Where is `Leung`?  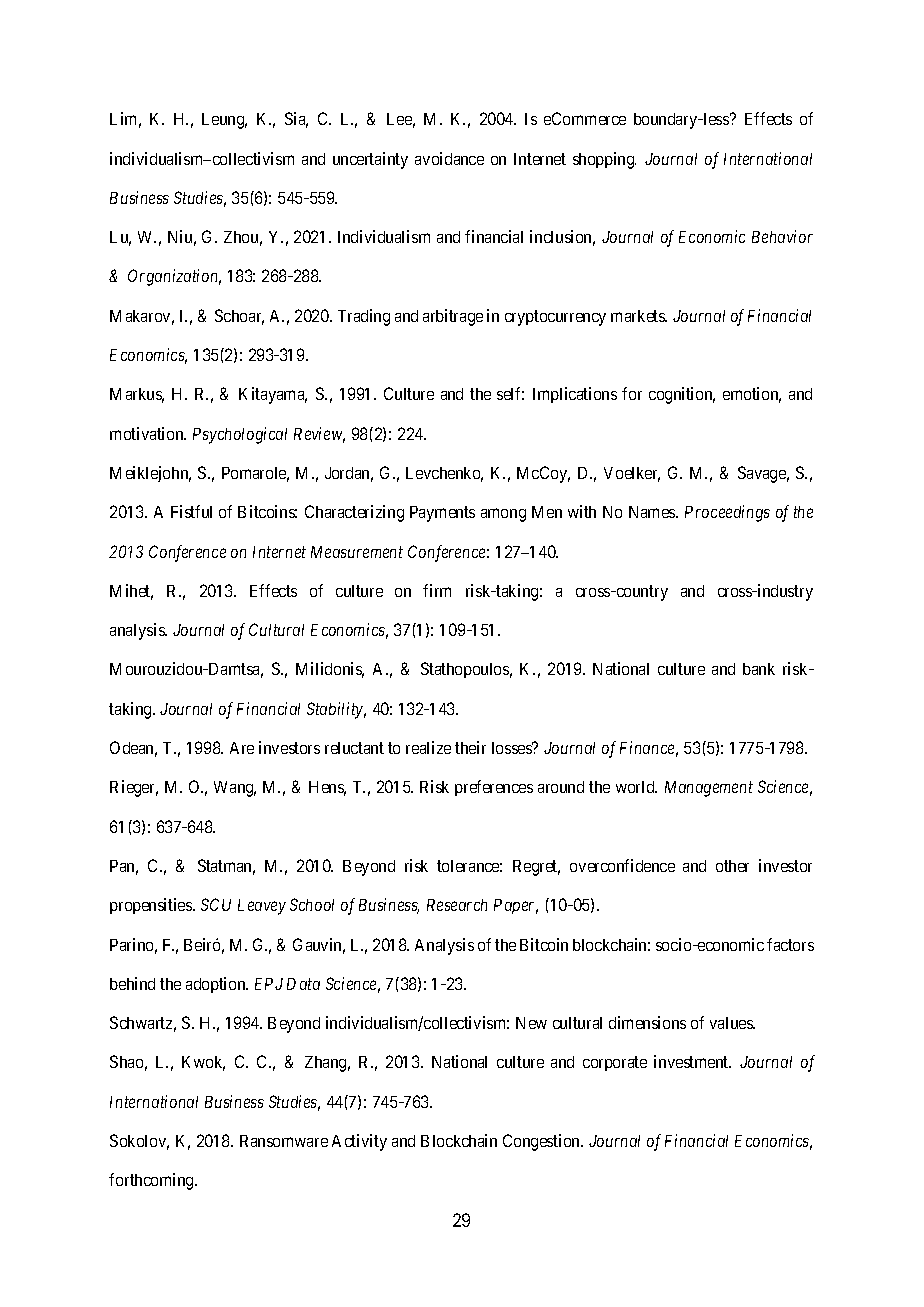 Leung is located at coordinates (224, 121).
